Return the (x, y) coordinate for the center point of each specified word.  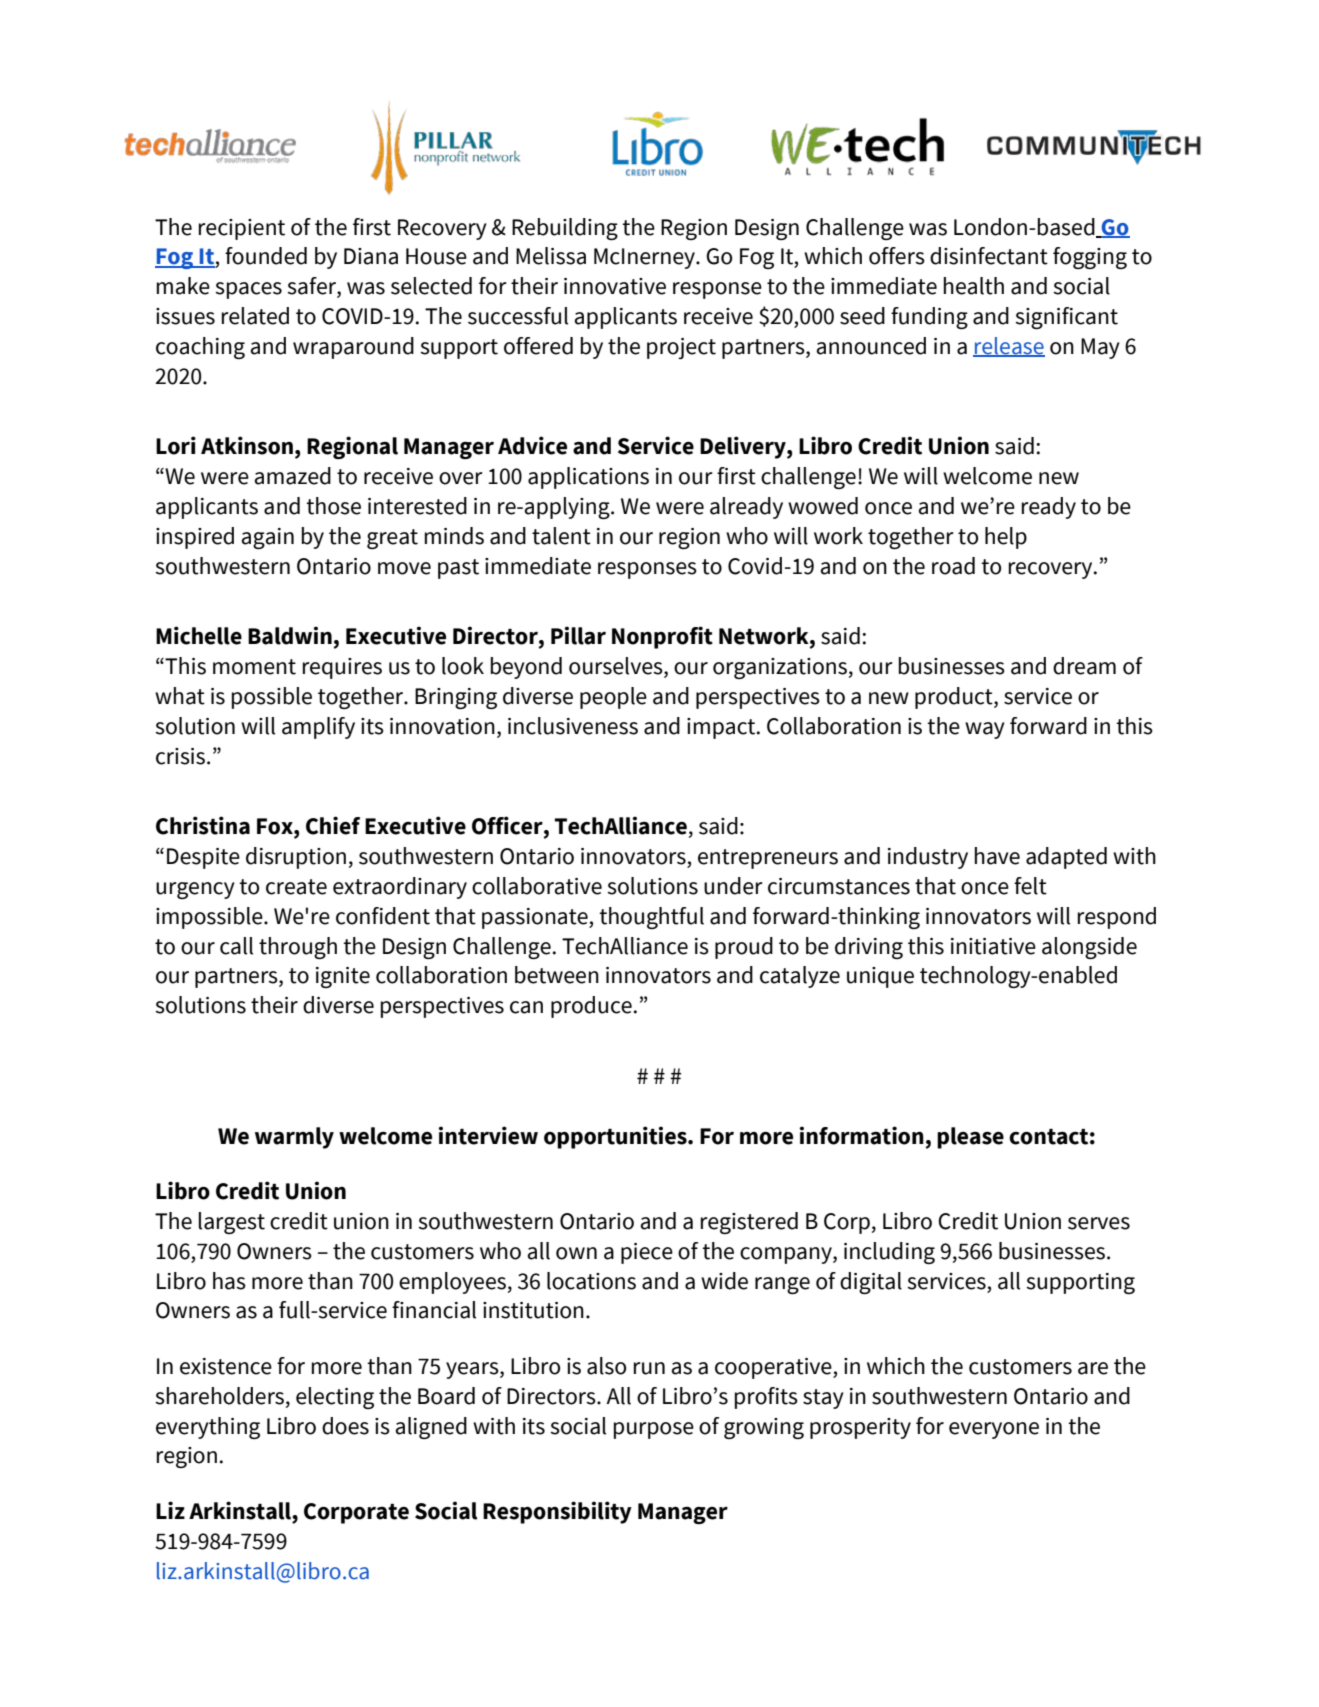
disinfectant (989, 256)
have (997, 856)
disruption (296, 858)
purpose (654, 1430)
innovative (615, 286)
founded (266, 256)
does (345, 1426)
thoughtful (651, 918)
